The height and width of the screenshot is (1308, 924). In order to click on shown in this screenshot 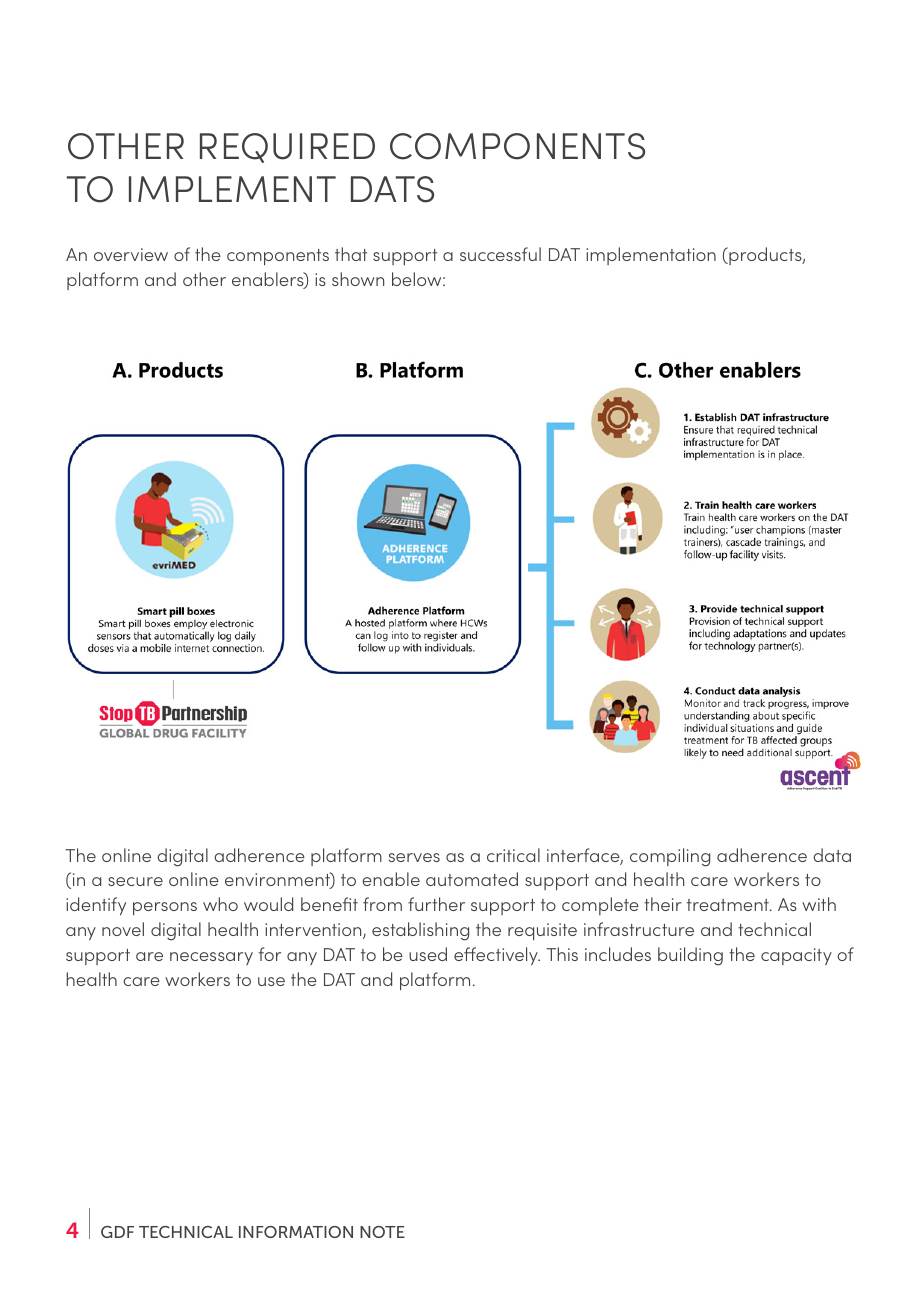, I will do `click(358, 279)`.
